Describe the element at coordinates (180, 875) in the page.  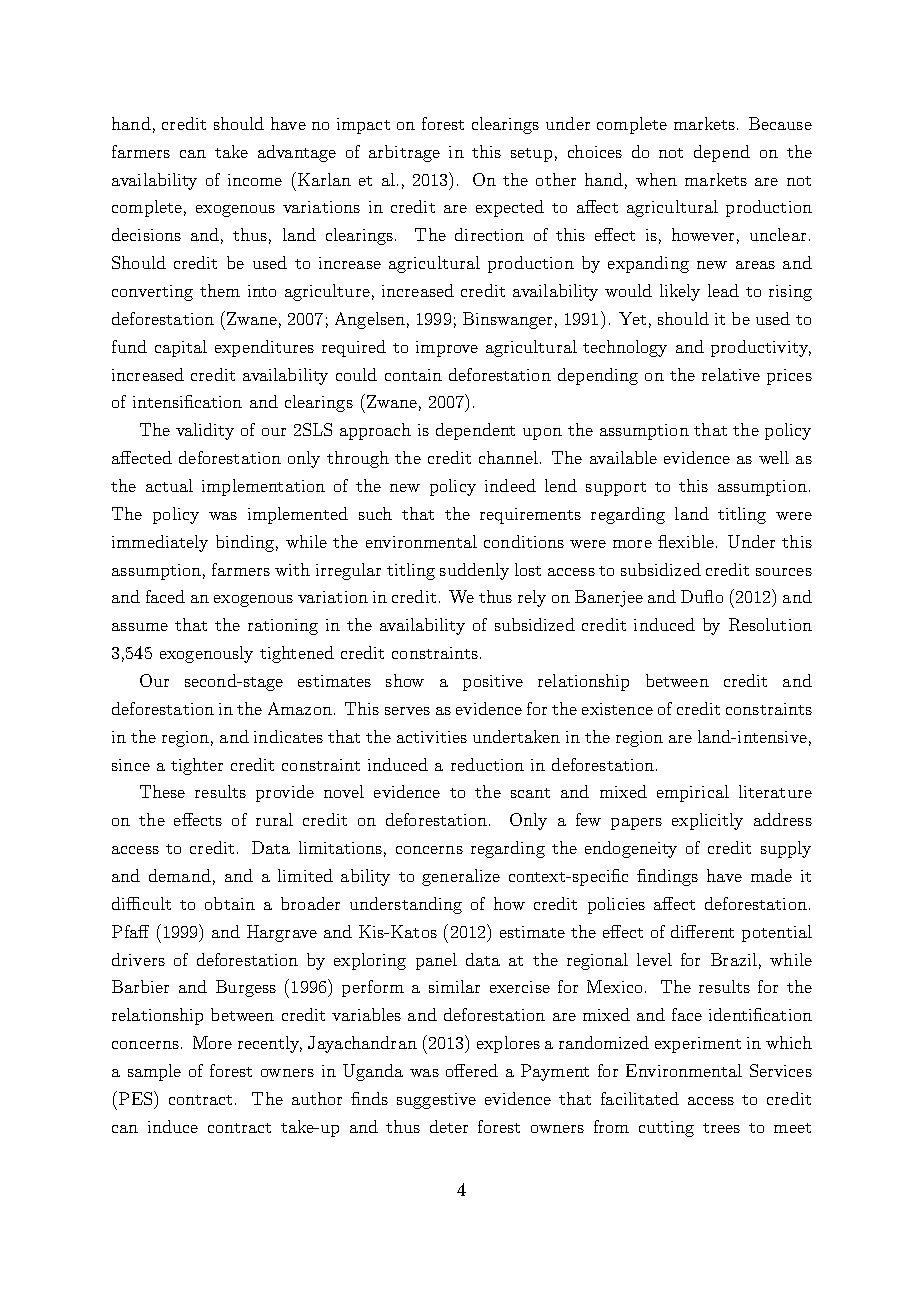
I see `demand` at that location.
